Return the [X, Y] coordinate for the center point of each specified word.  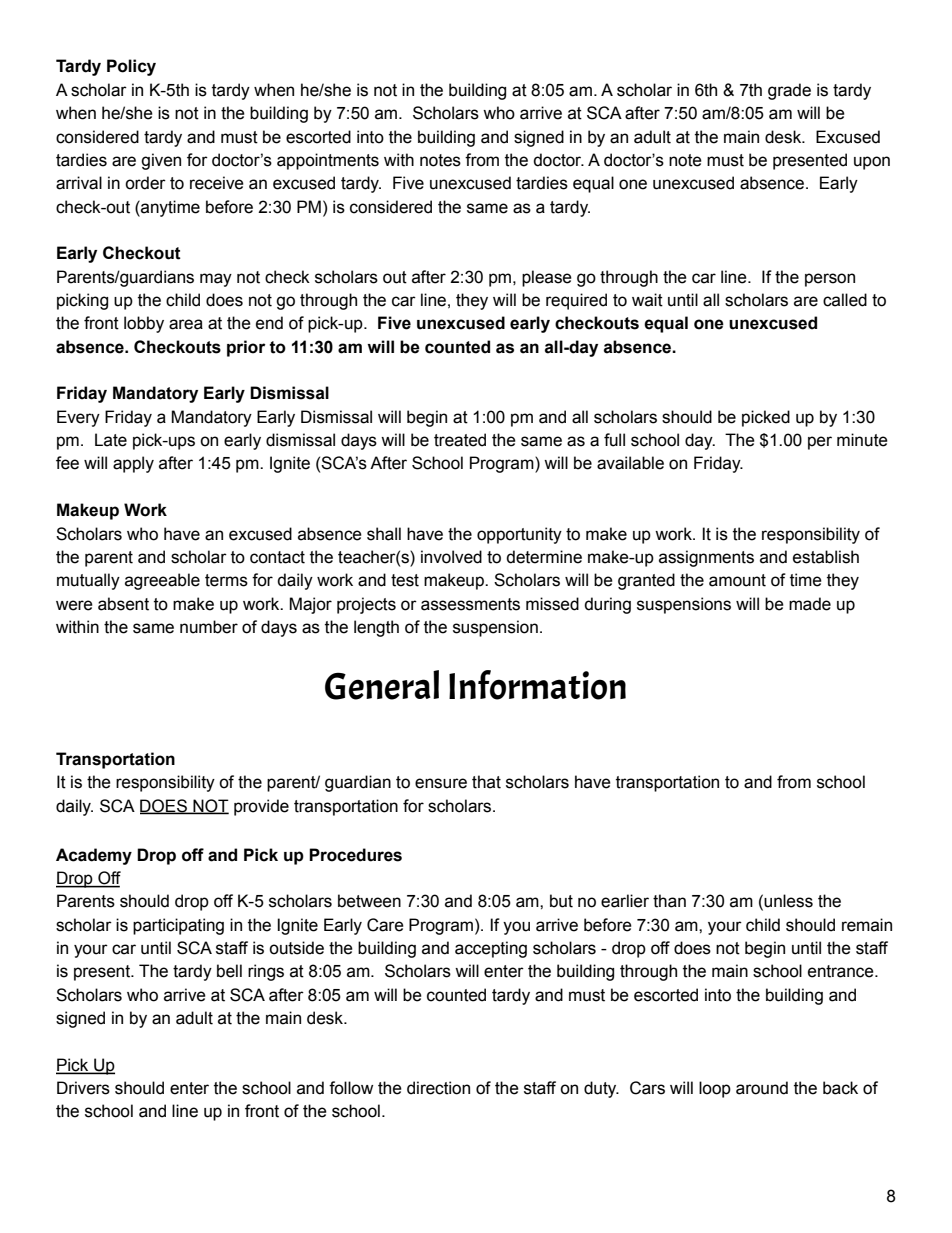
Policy [131, 67]
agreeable [162, 581]
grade [789, 91]
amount [737, 580]
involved [451, 557]
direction [438, 1088]
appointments [328, 161]
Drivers [83, 1088]
